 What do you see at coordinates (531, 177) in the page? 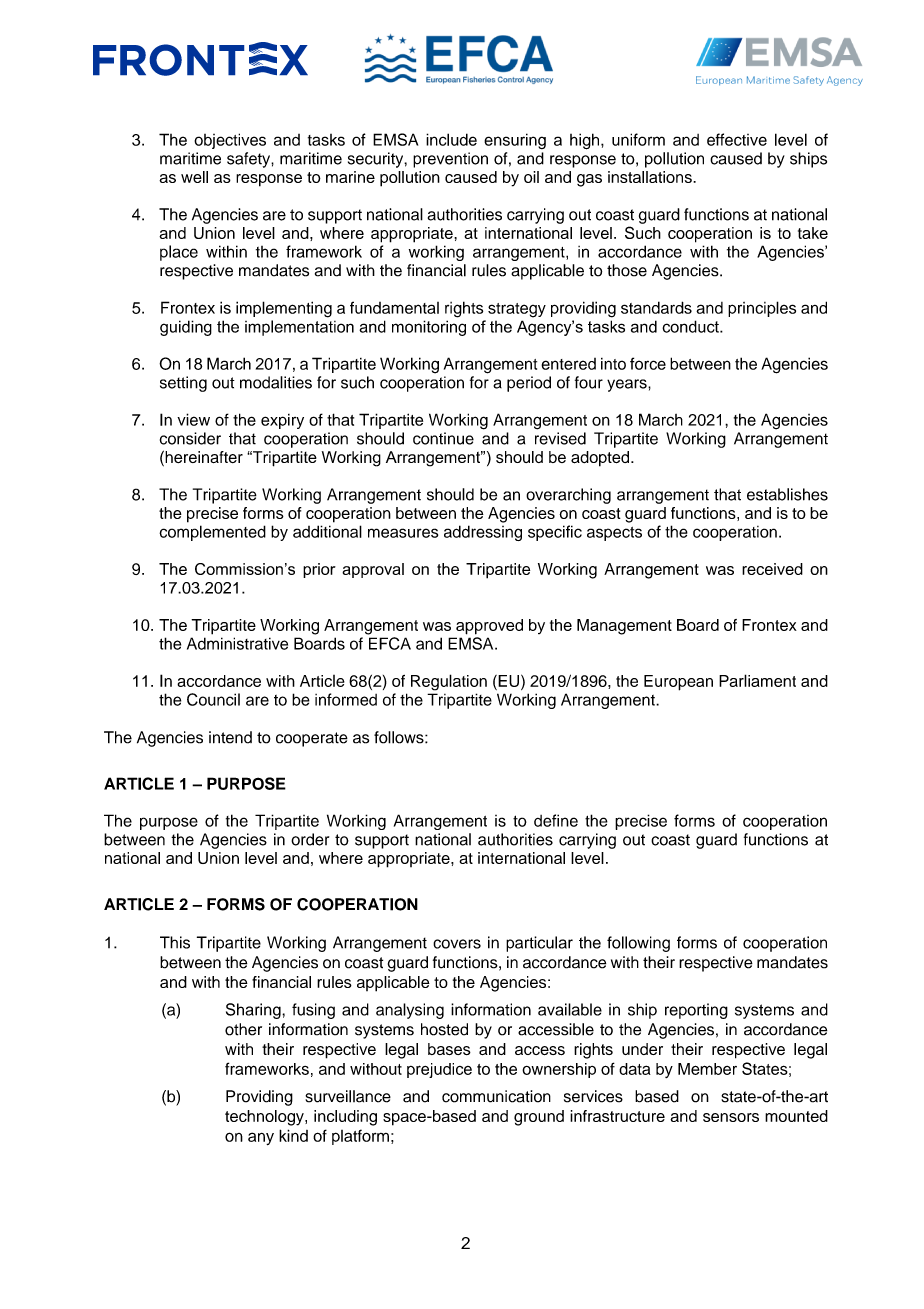
I see `oil` at bounding box center [531, 177].
